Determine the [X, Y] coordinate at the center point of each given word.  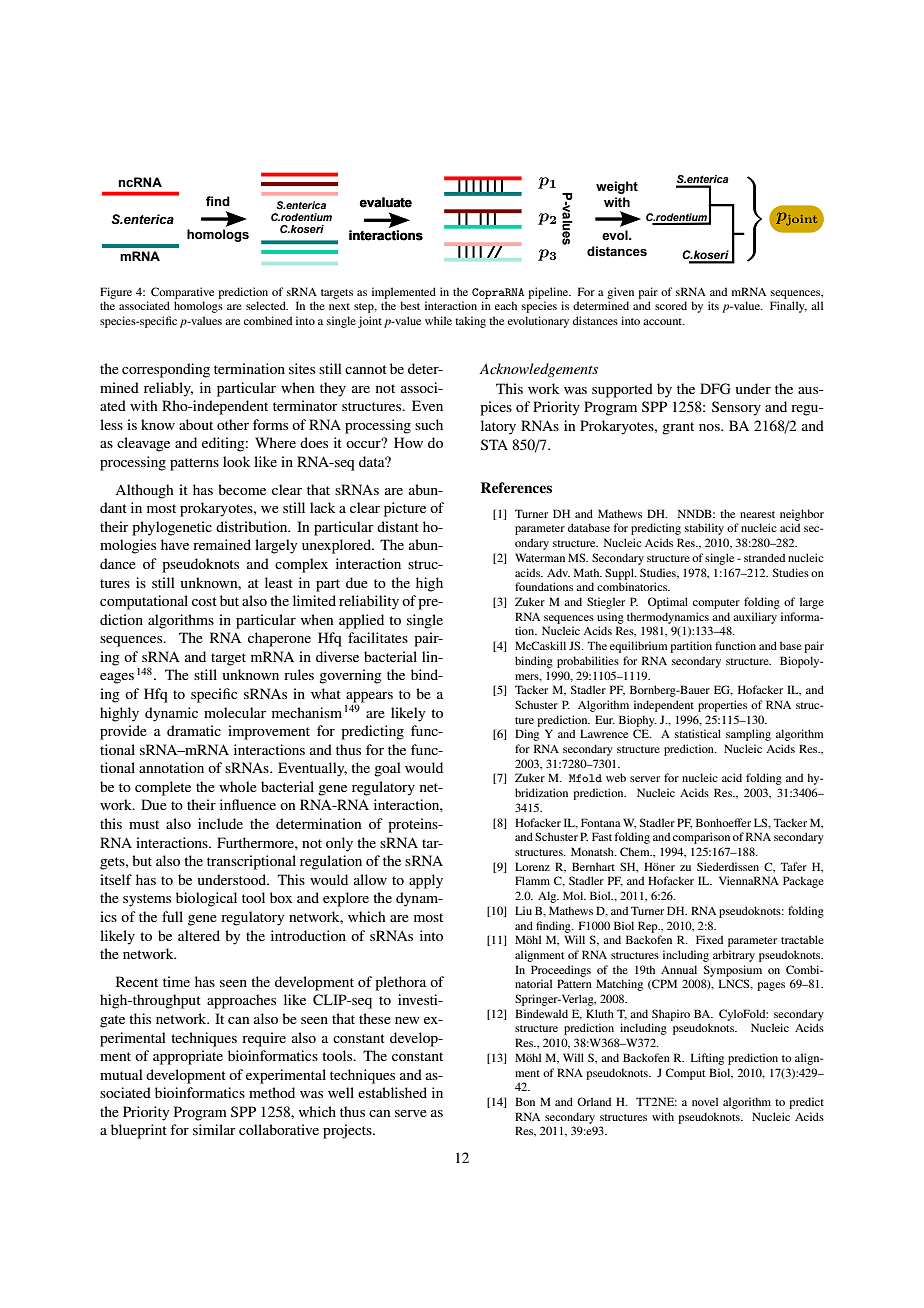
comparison [701, 838]
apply [426, 881]
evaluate [385, 202]
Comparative [182, 293]
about [196, 424]
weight [617, 187]
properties [722, 706]
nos [710, 427]
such [429, 424]
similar [214, 1129]
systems [147, 900]
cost [204, 601]
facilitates [378, 637]
